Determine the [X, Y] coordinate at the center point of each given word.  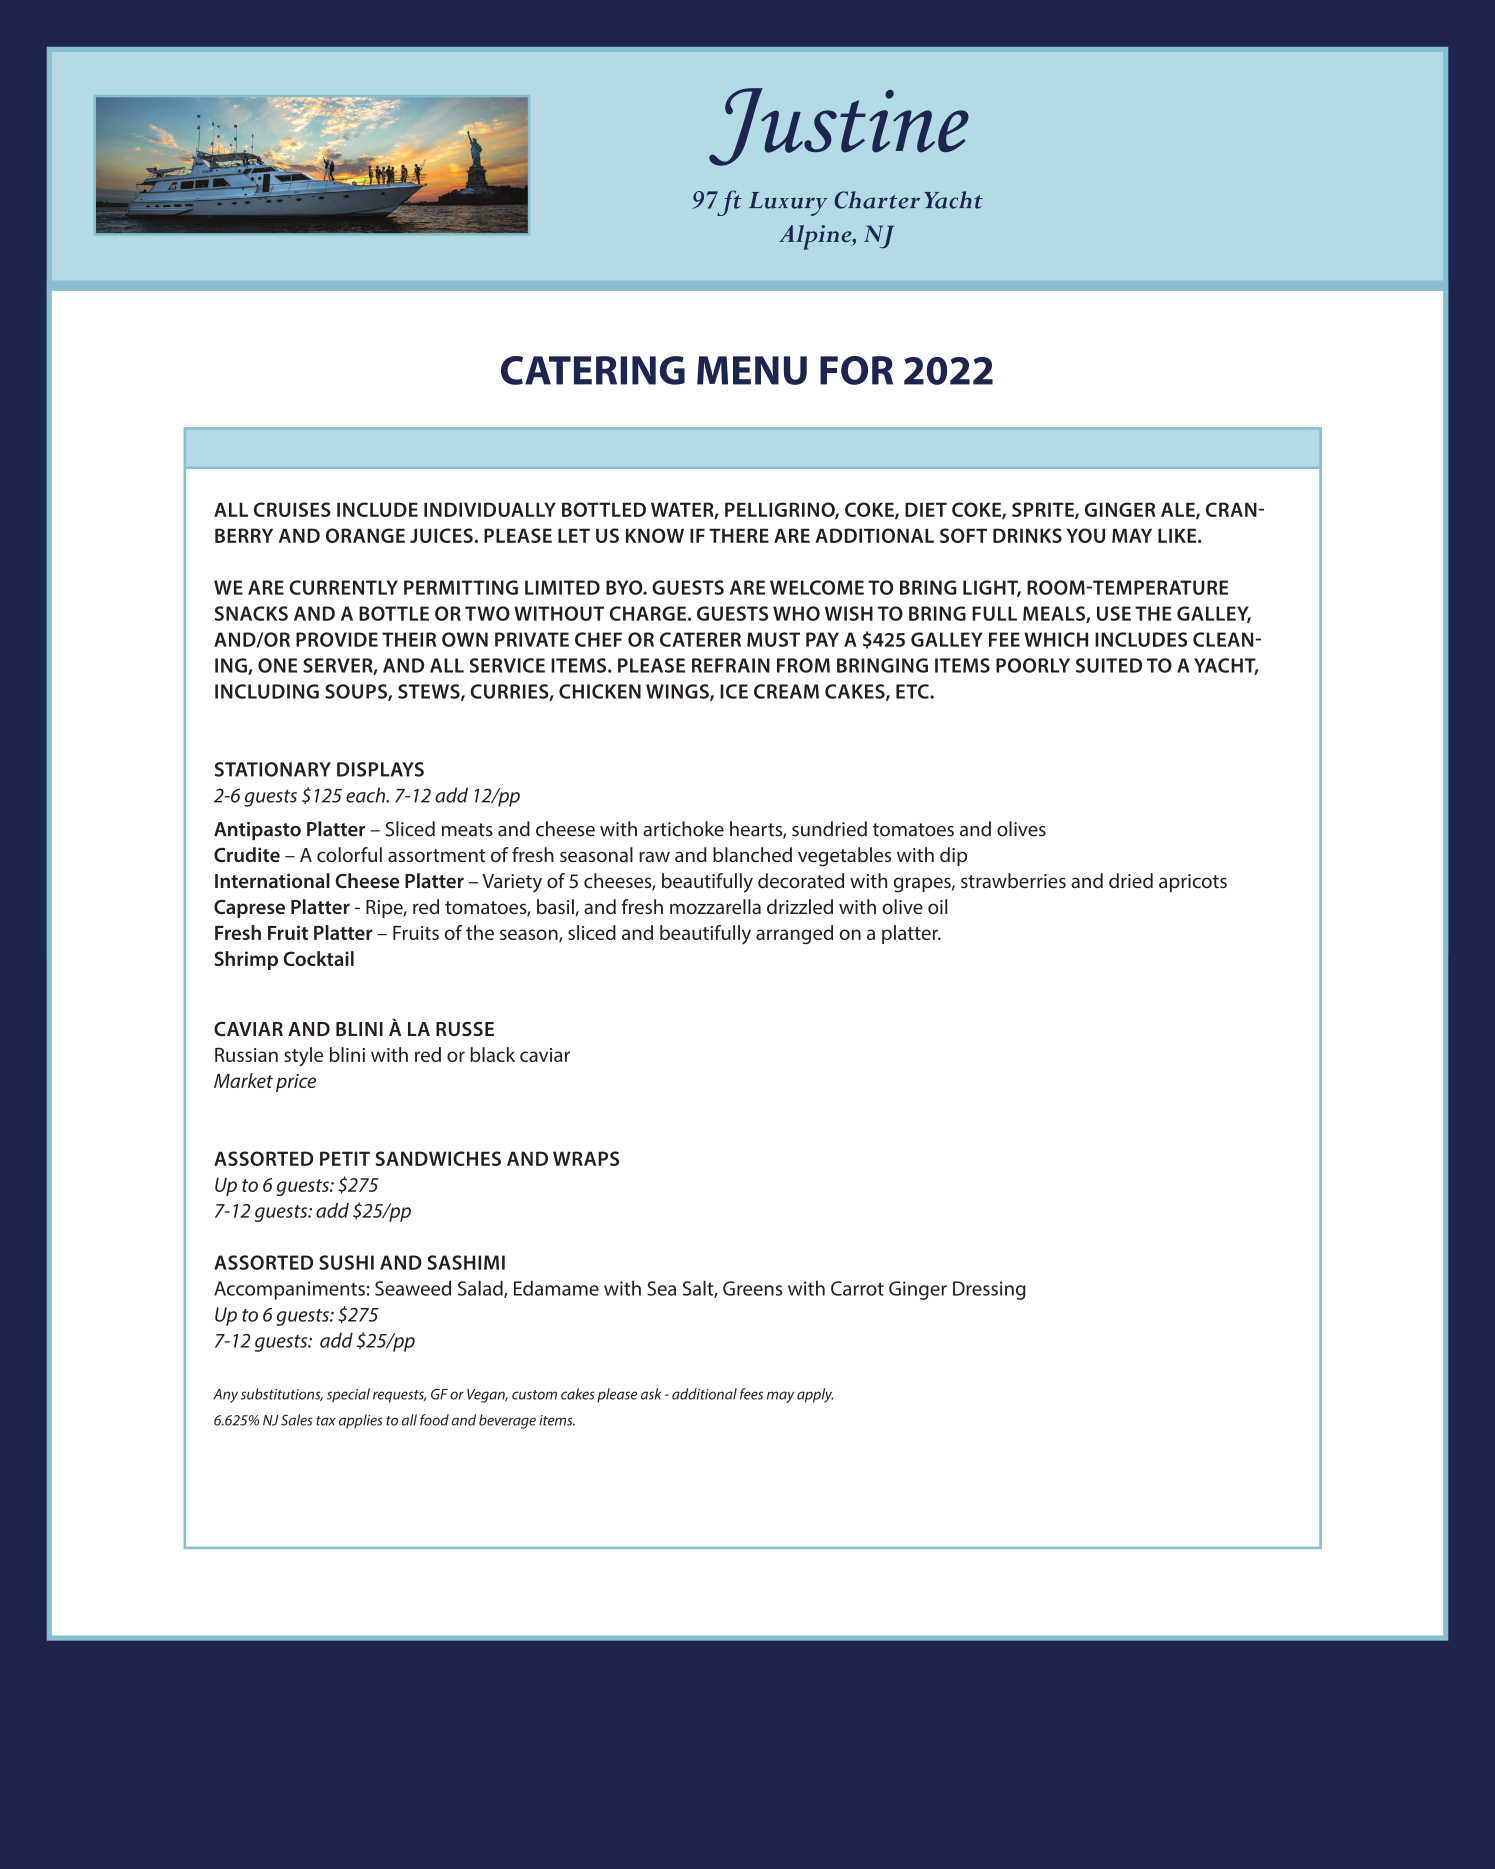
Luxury [788, 204]
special [348, 1395]
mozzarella [715, 906]
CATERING [593, 370]
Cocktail [319, 958]
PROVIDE [337, 639]
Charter [877, 200]
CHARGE [647, 613]
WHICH [1056, 639]
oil [938, 906]
